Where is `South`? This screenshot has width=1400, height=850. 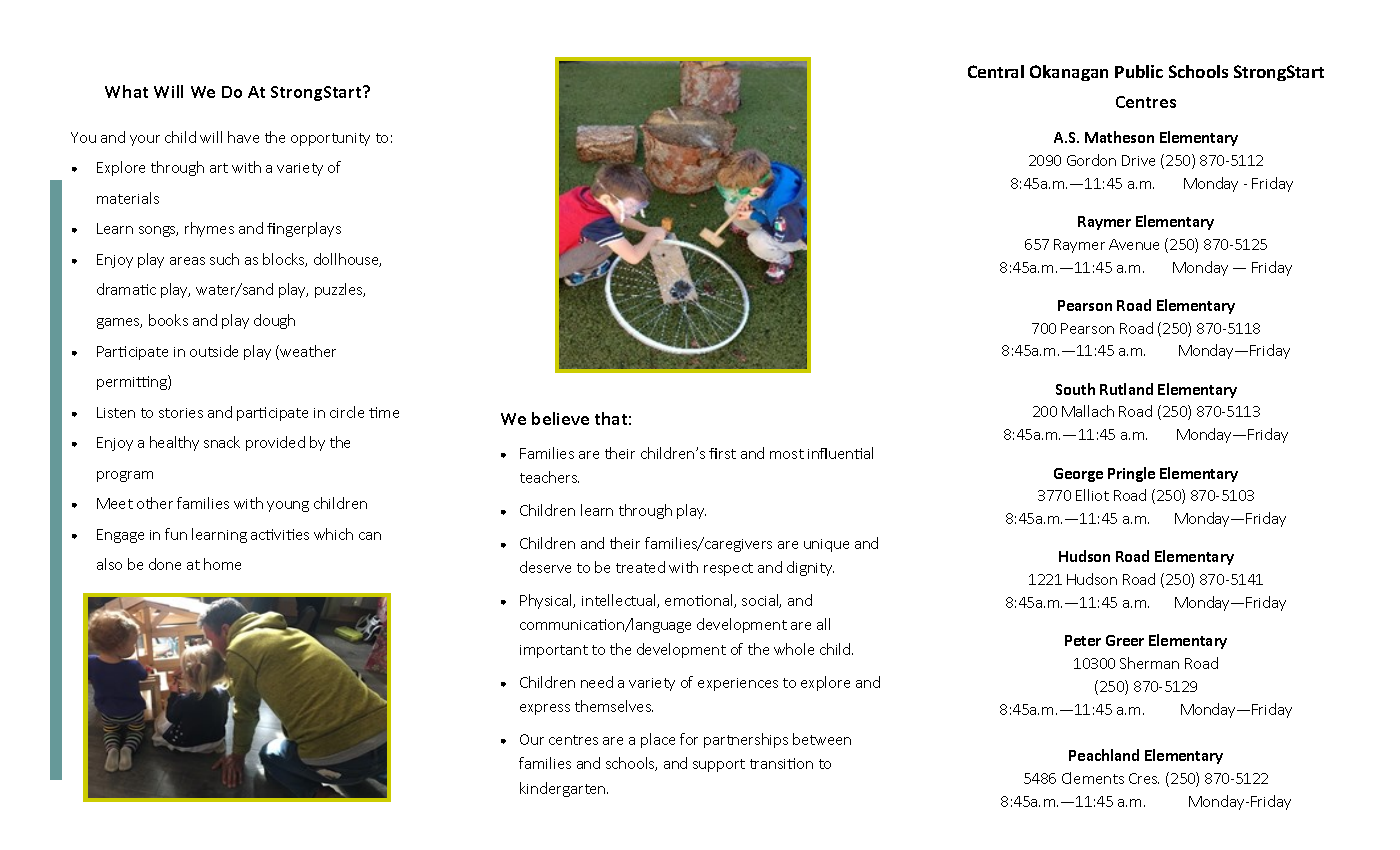 South is located at coordinates (1075, 389).
